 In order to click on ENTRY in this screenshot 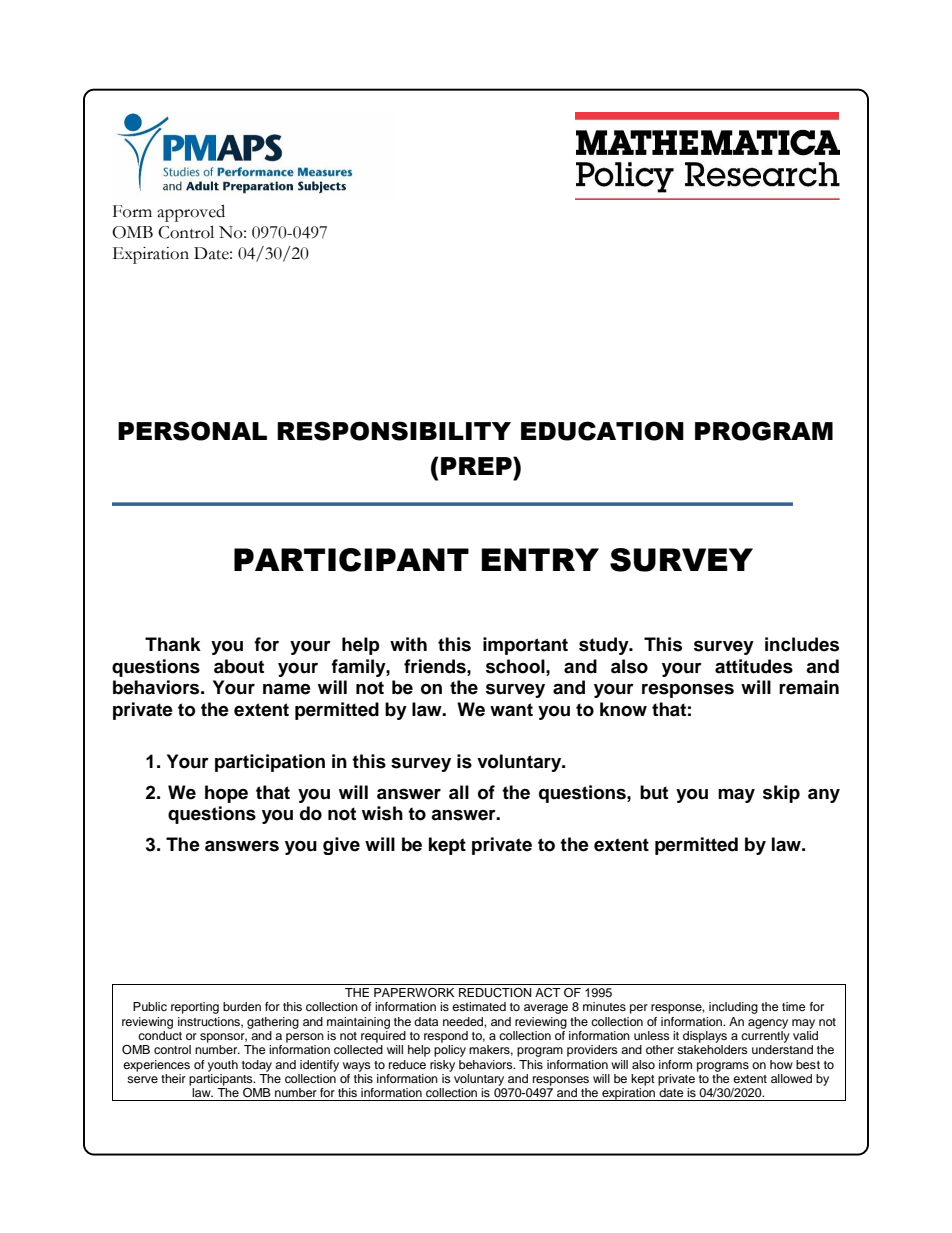, I will do `click(540, 559)`.
